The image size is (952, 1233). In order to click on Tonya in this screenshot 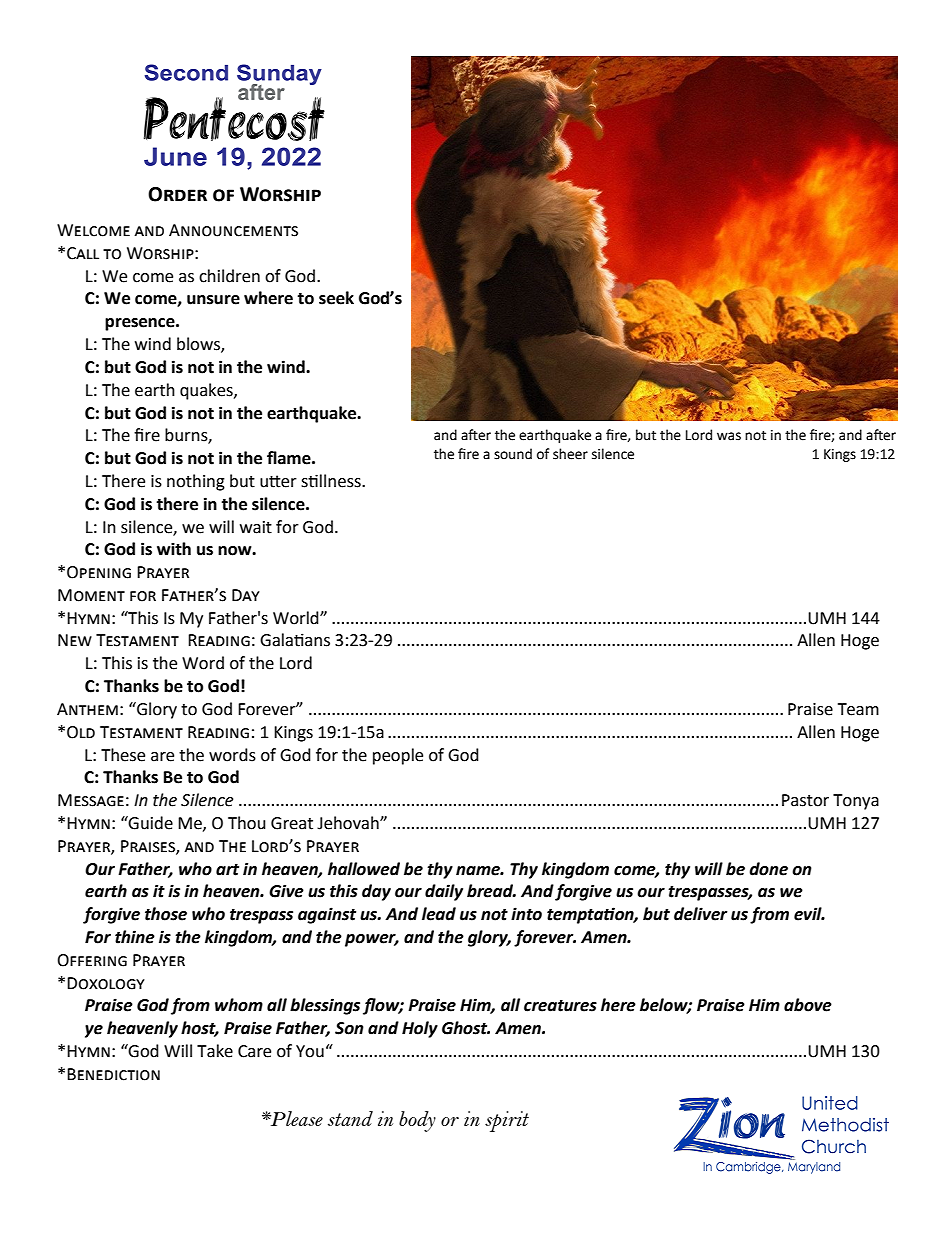, I will do `click(856, 802)`.
